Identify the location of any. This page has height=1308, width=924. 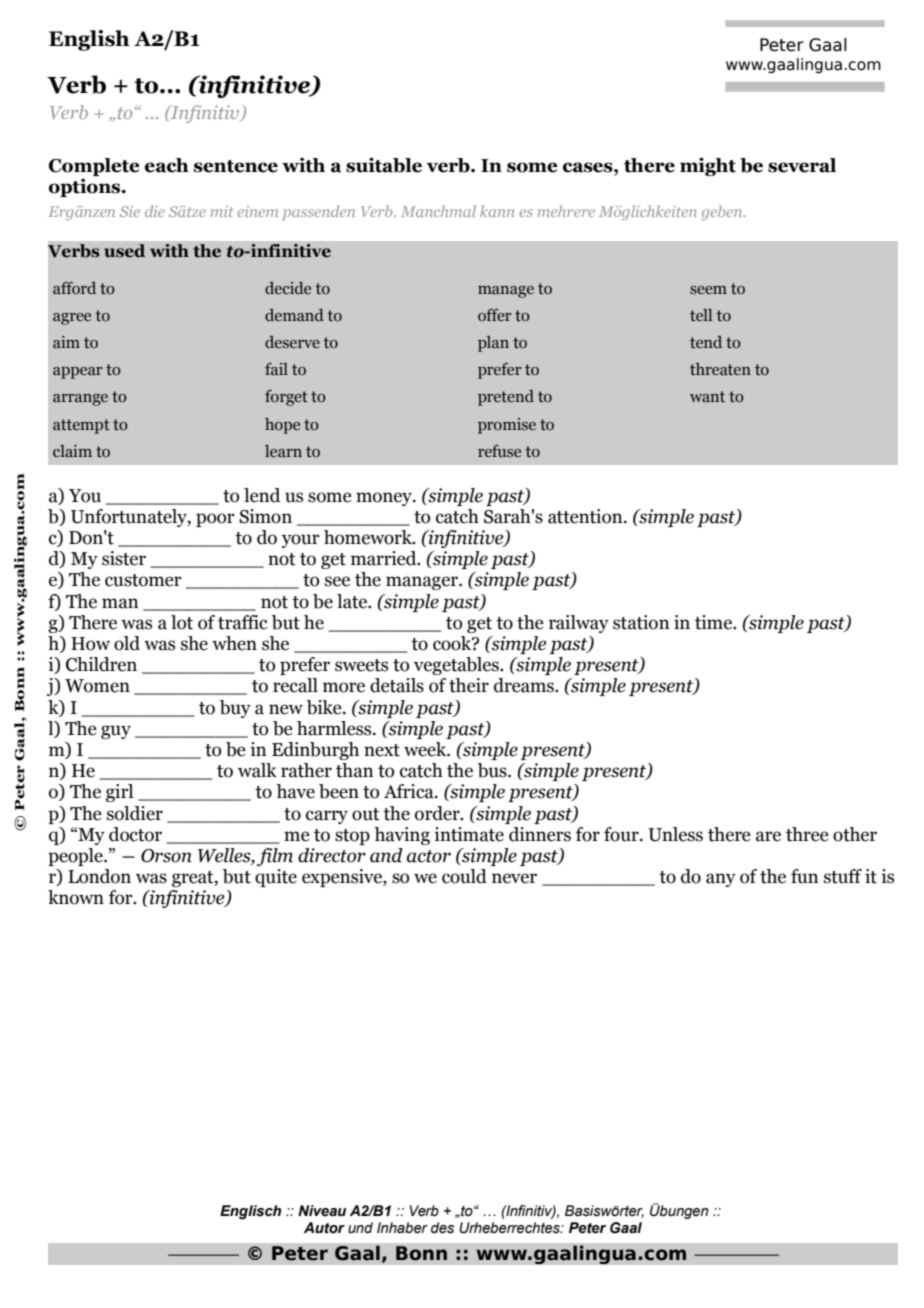
(721, 880).
